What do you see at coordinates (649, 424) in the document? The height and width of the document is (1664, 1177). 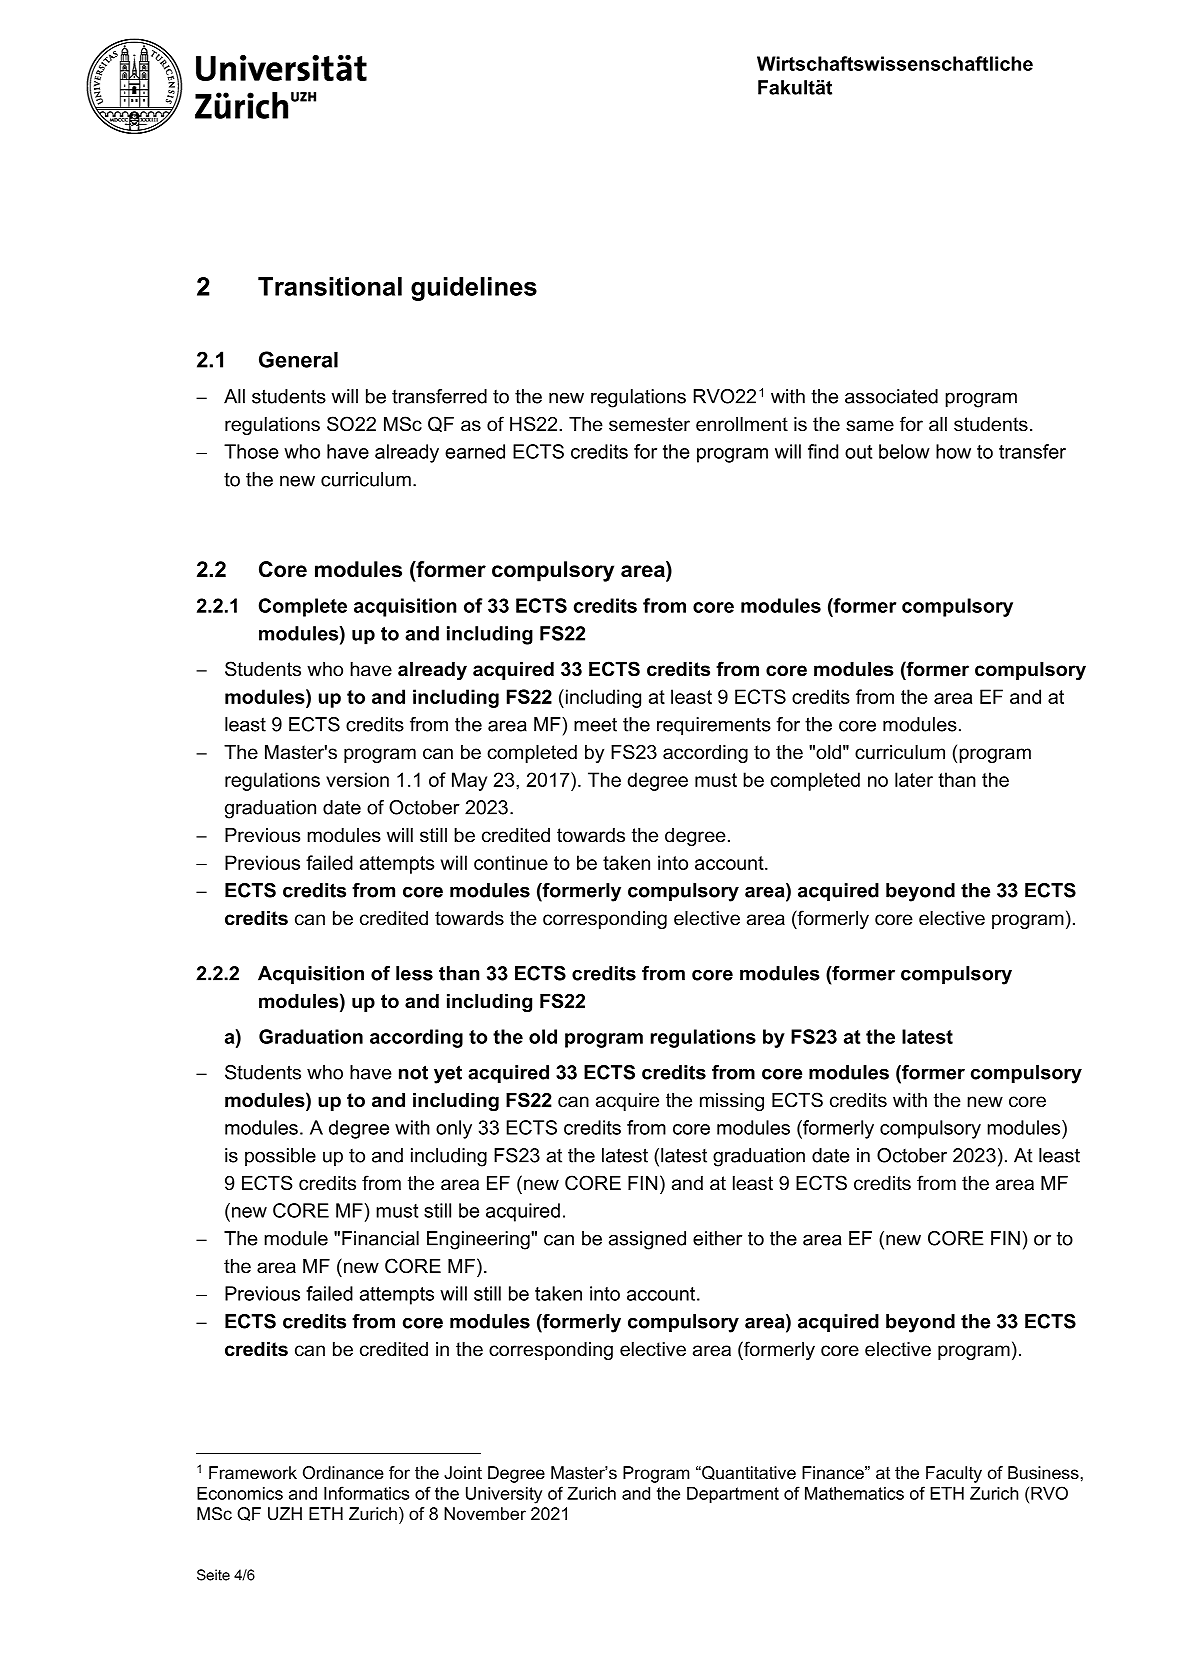 I see `semester` at bounding box center [649, 424].
